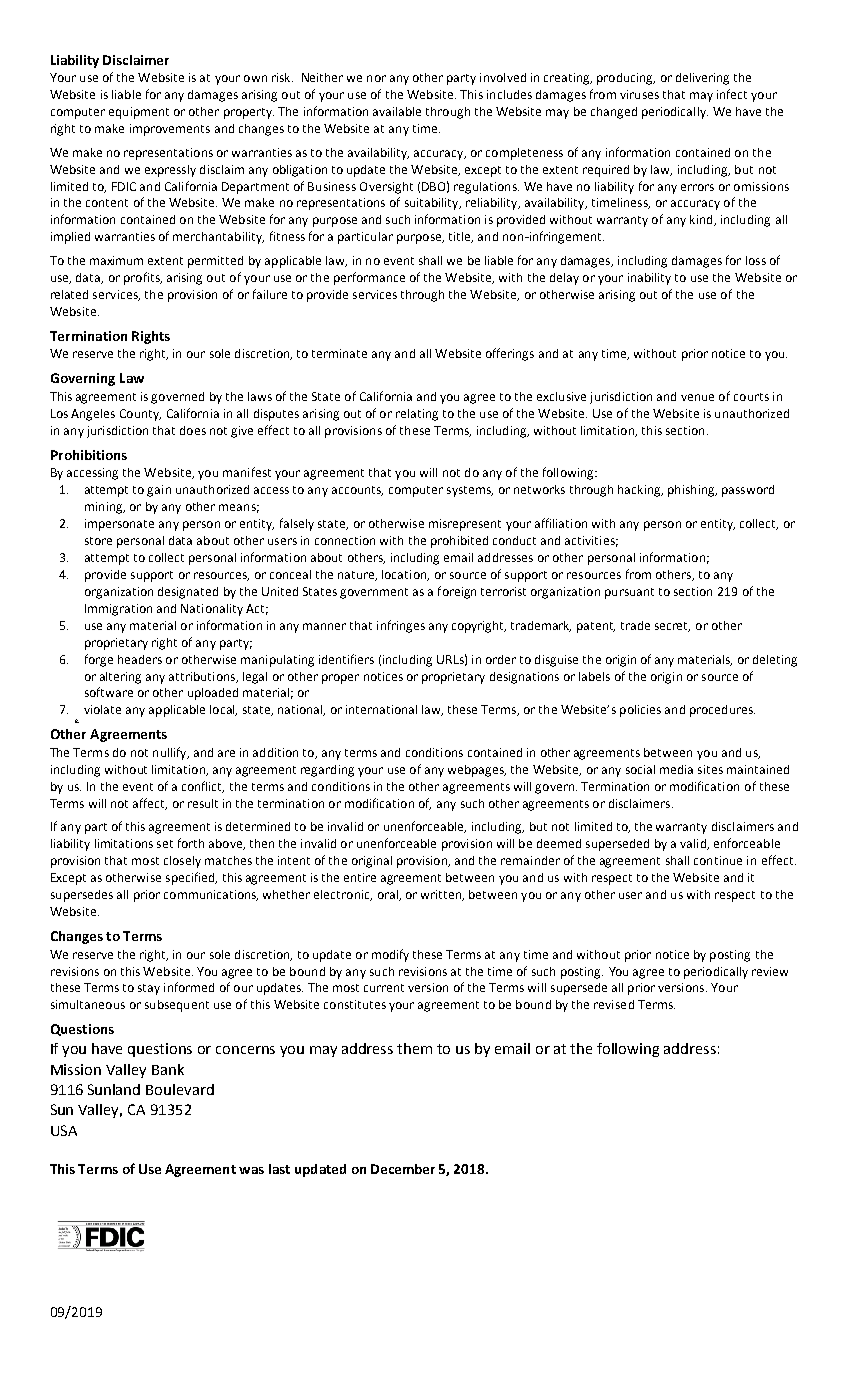  I want to click on webpages, so click(477, 771).
